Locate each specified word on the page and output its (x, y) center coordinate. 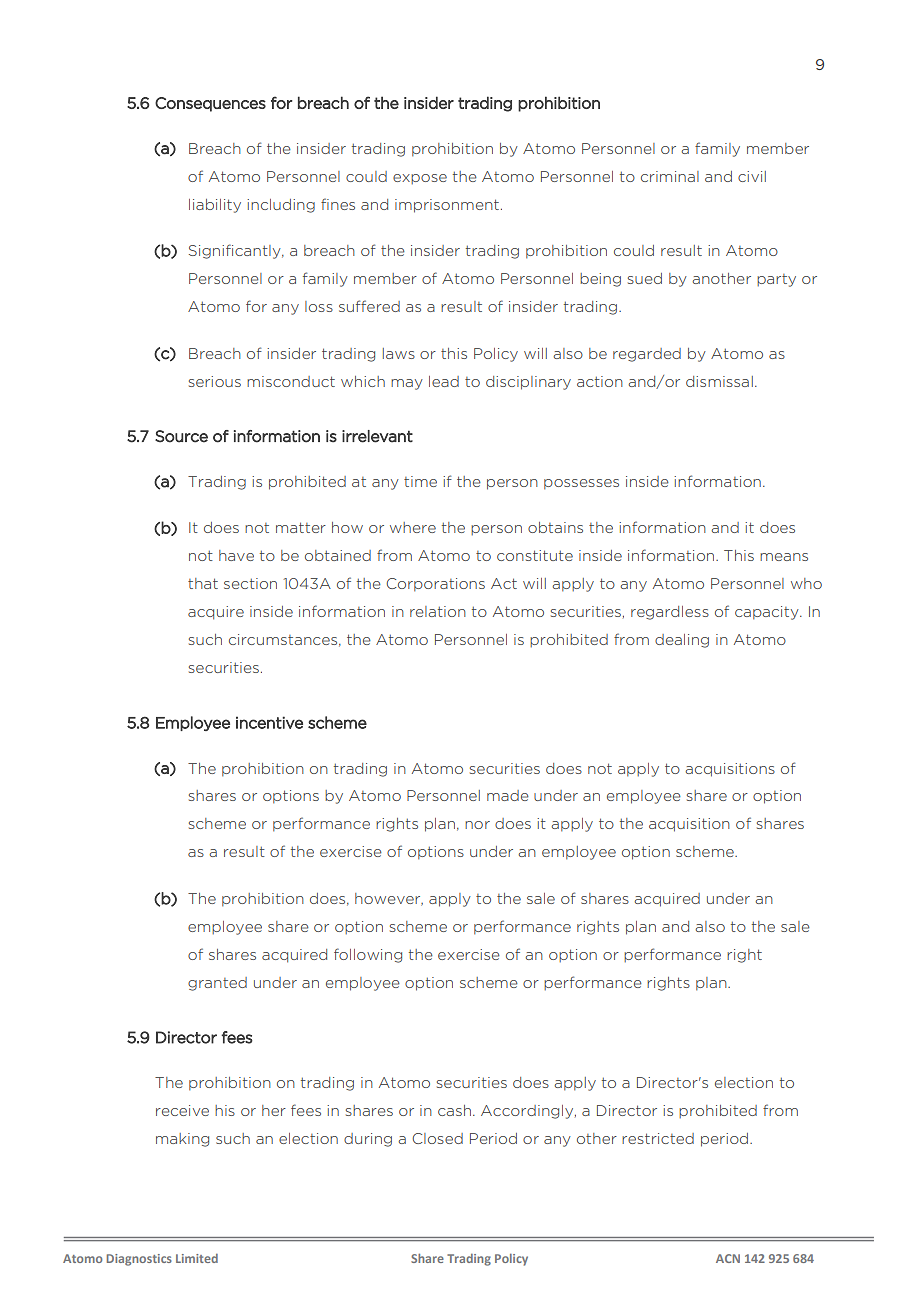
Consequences (210, 104)
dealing (682, 641)
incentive (269, 722)
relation (438, 611)
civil (752, 176)
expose (420, 179)
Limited (197, 1258)
